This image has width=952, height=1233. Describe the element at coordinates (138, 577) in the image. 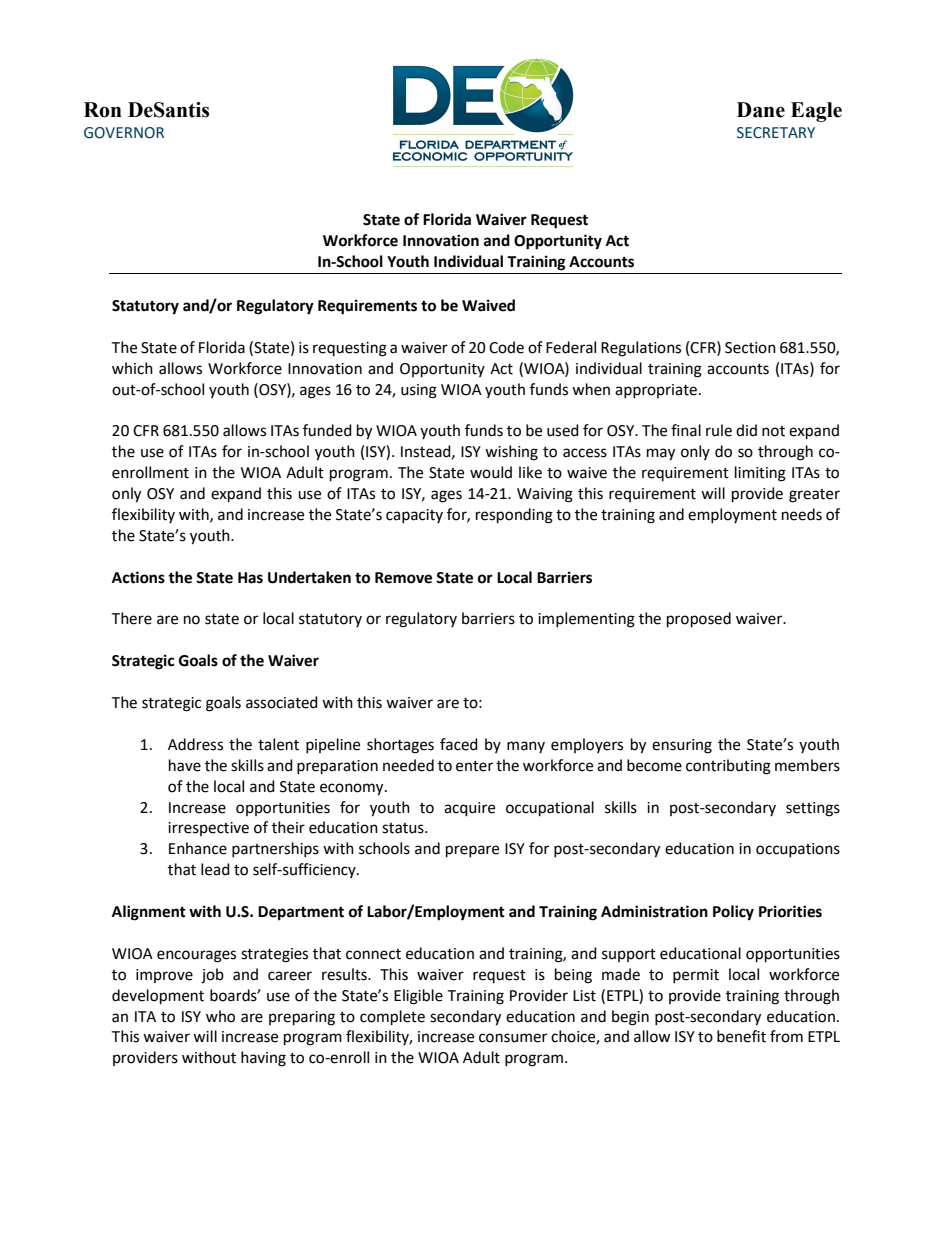

I see `Actions` at that location.
